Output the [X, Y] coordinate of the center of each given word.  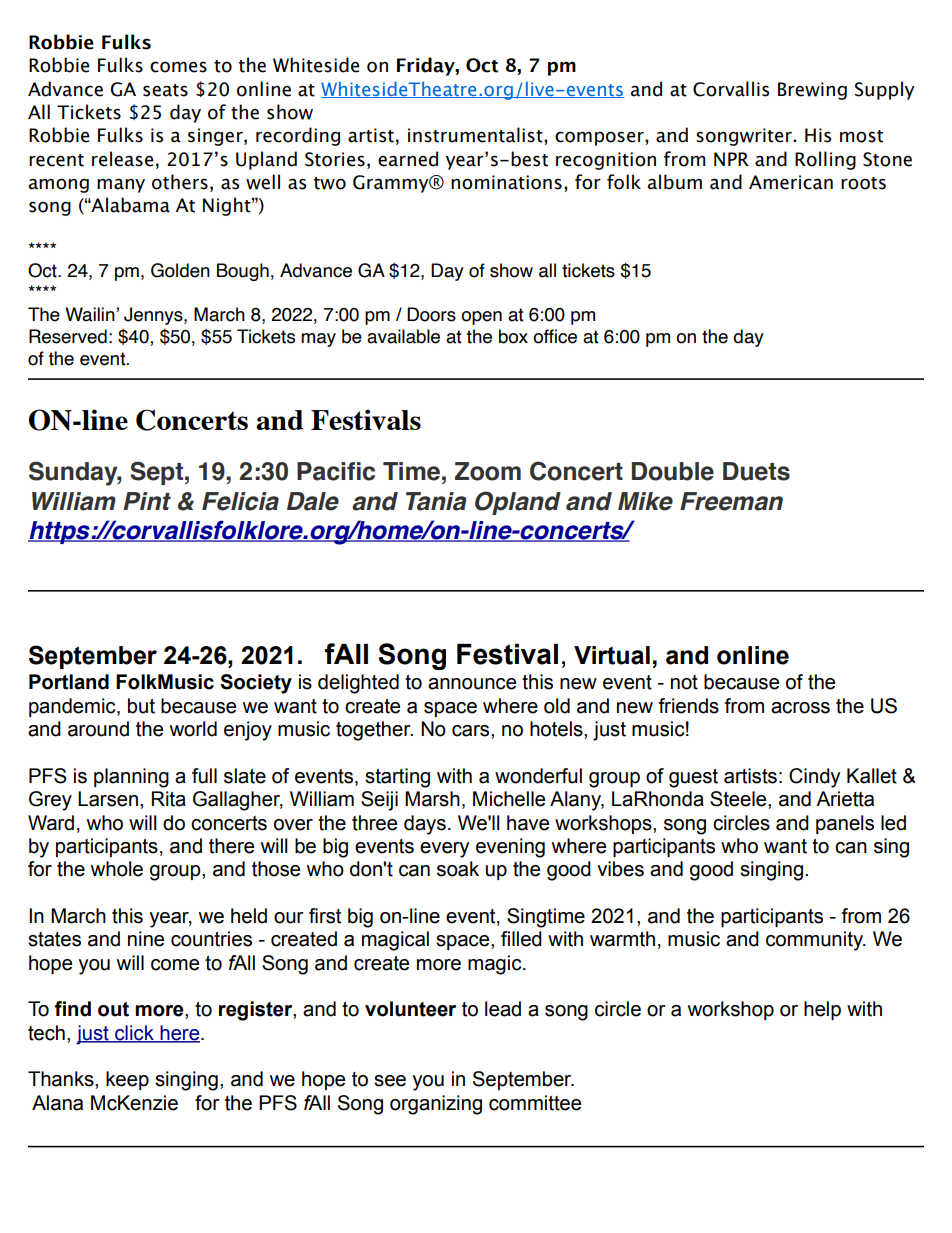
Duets [756, 471]
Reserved [68, 336]
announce [472, 684]
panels [845, 824]
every [444, 850]
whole [116, 869]
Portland [69, 682]
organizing [436, 1105]
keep [127, 1080]
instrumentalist [476, 135]
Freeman [731, 501]
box [513, 336]
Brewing [812, 91]
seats [165, 90]
